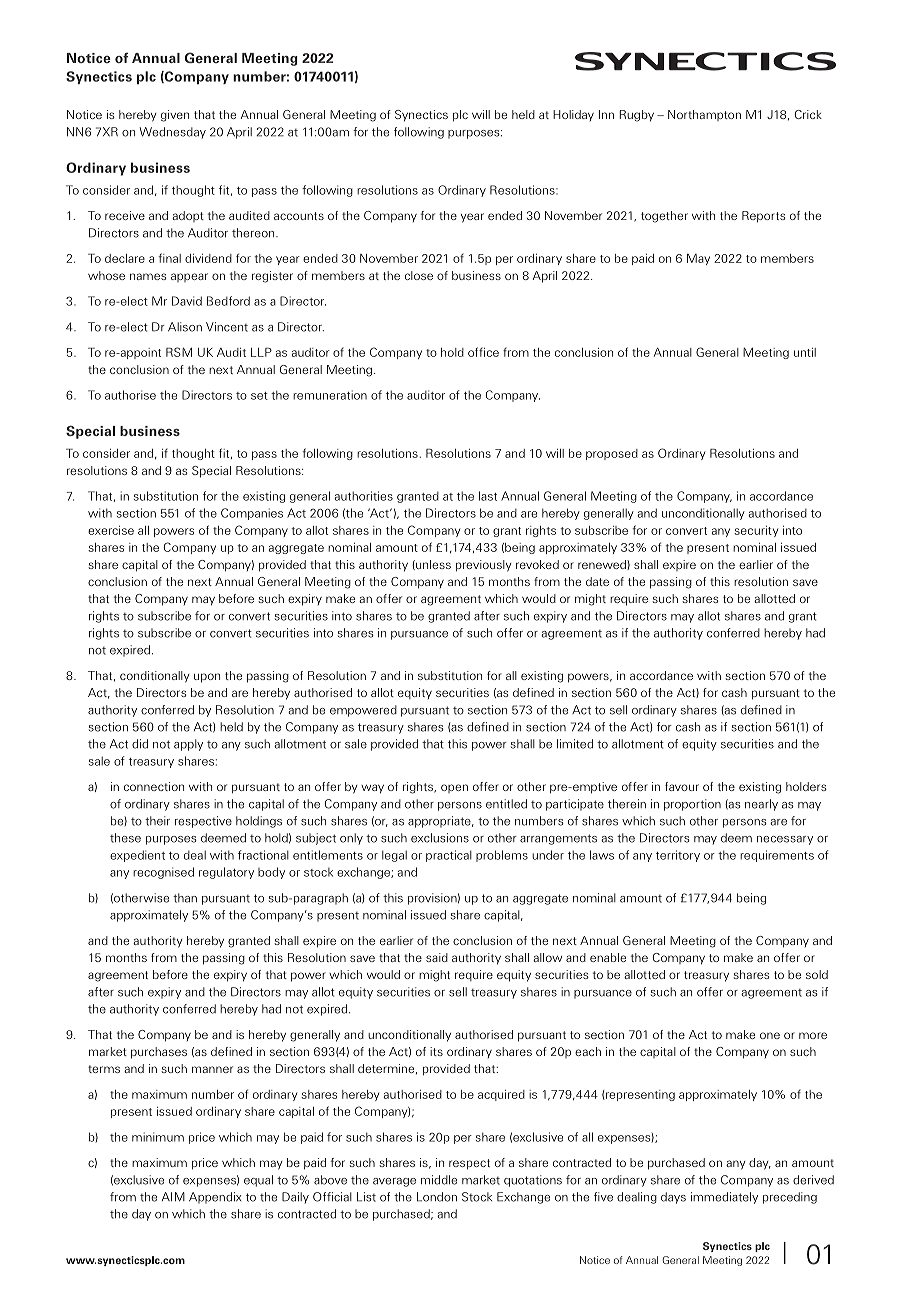 The image size is (924, 1308). Describe the element at coordinates (173, 133) in the screenshot. I see `Wednesday` at that location.
